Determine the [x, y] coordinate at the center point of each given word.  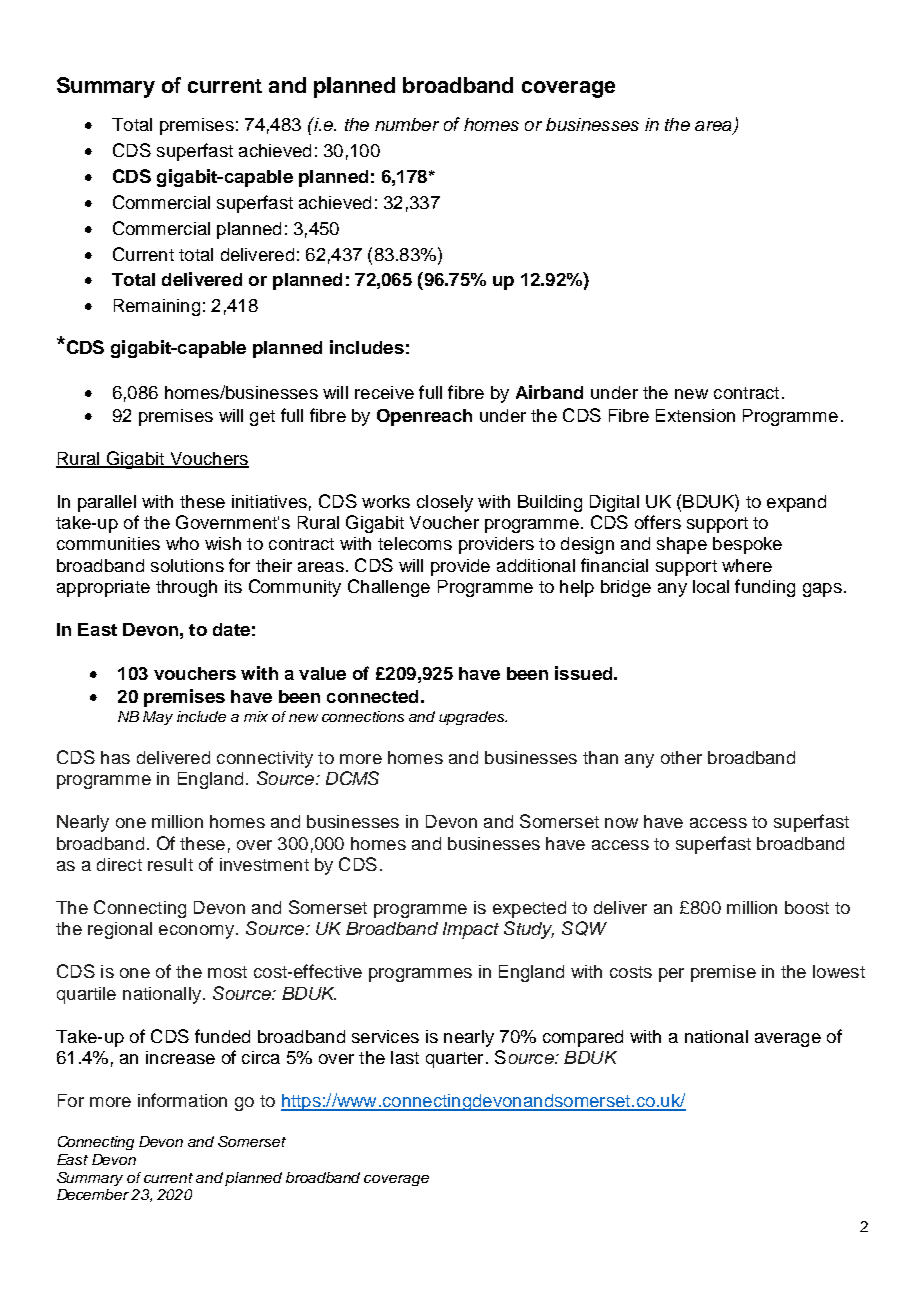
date [231, 629]
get [262, 418]
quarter [454, 1060]
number [407, 124]
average [788, 1040]
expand [796, 503]
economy [196, 932]
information [182, 1100]
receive [384, 392]
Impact [471, 930]
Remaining [157, 307]
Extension [695, 415]
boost [807, 907]
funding [765, 588]
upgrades [472, 718]
